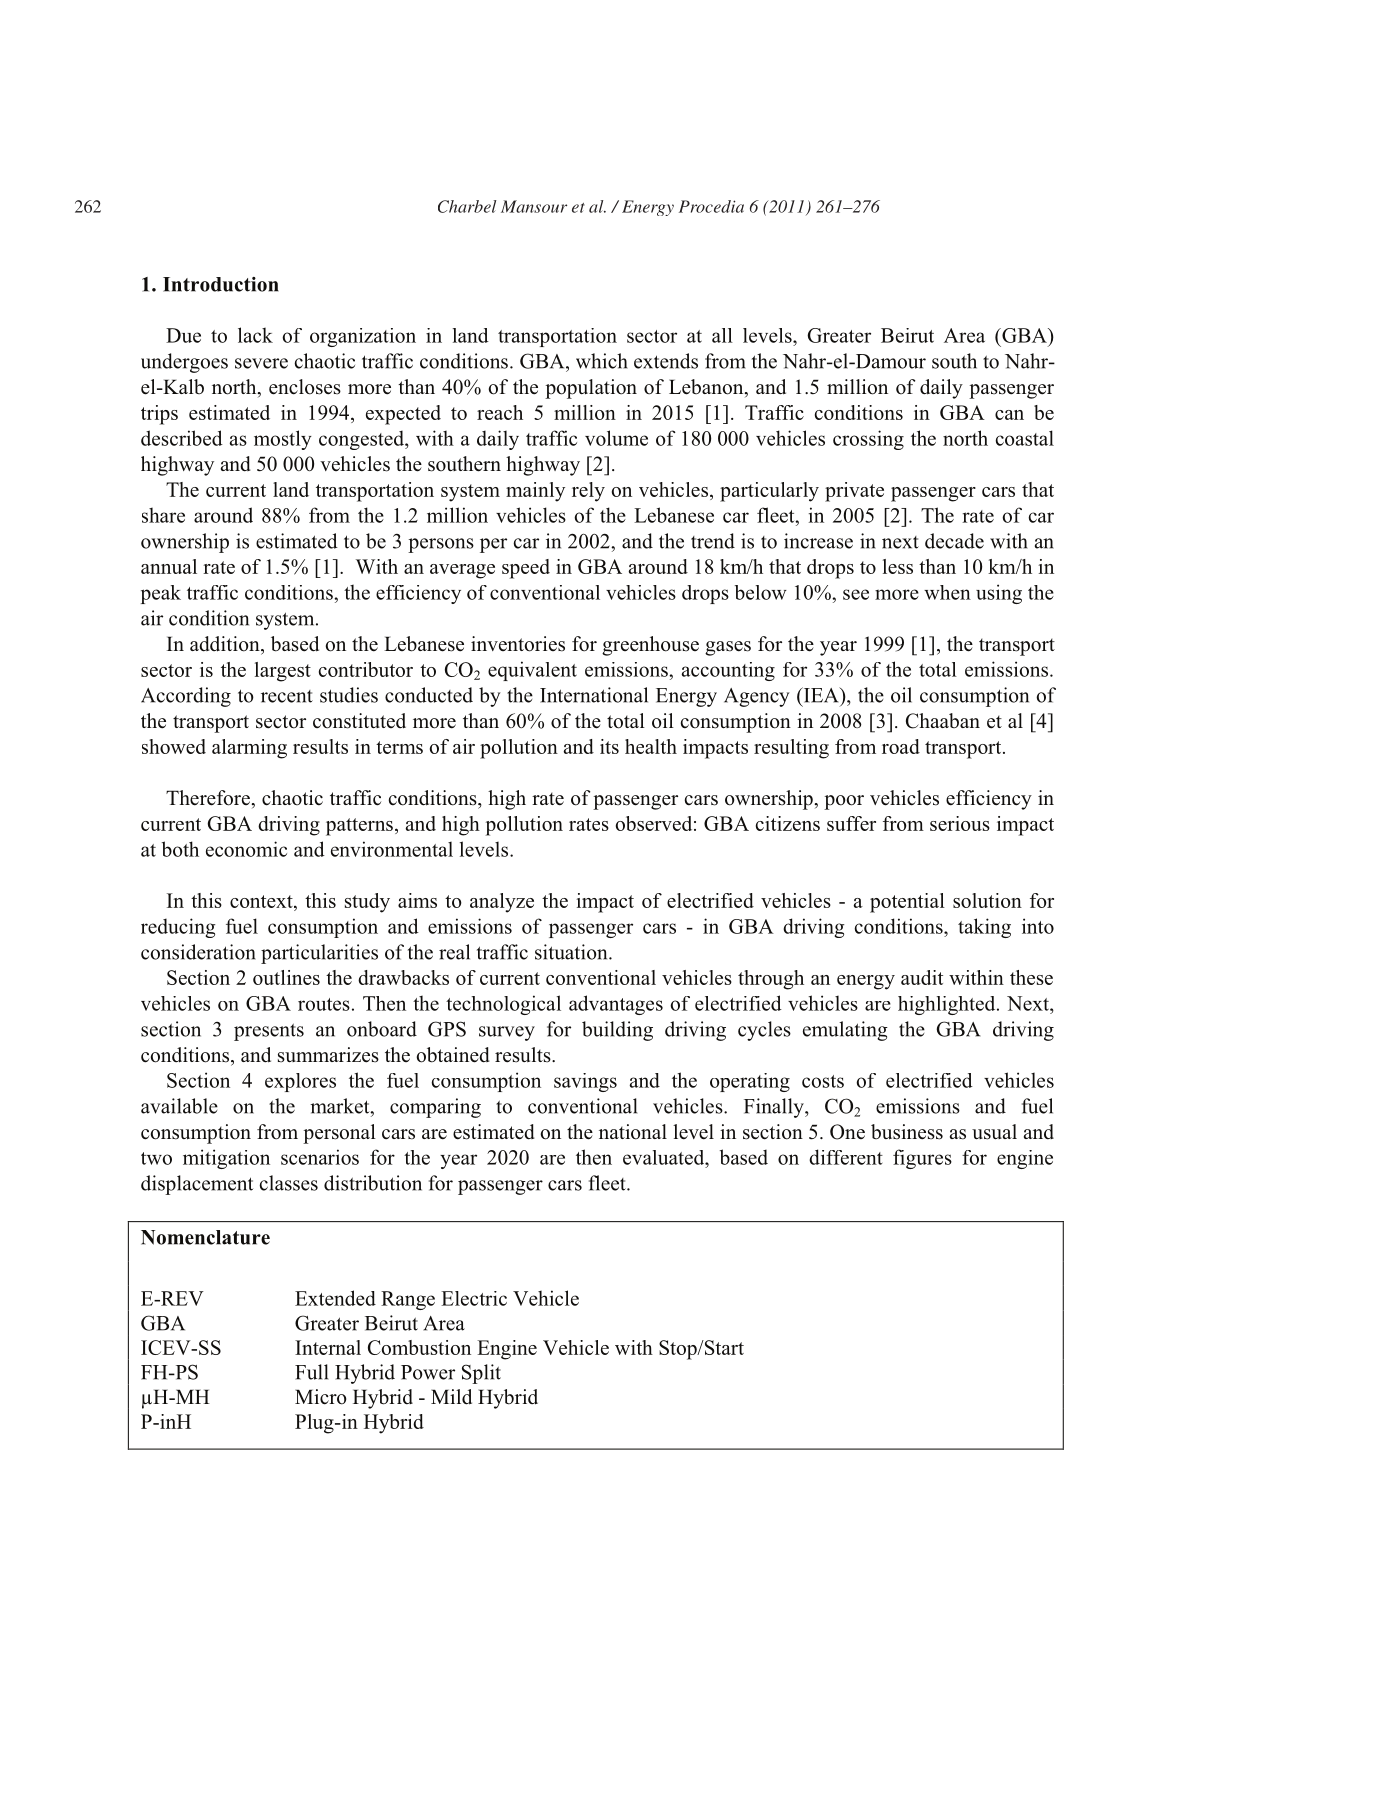 Image resolution: width=1395 pixels, height=1805 pixels. I want to click on when, so click(947, 592).
